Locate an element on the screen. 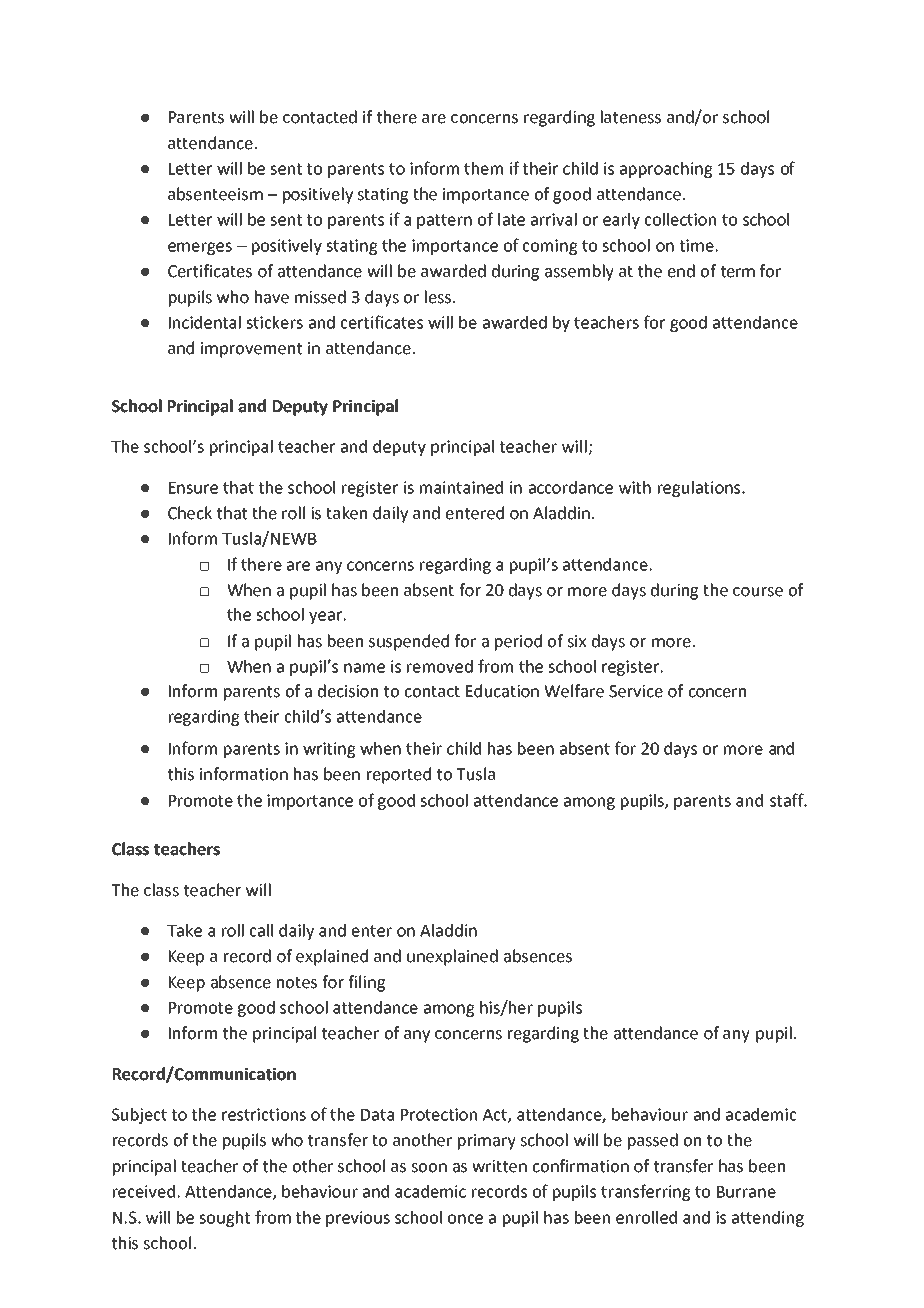 This screenshot has height=1308, width=924. pattern is located at coordinates (444, 221).
